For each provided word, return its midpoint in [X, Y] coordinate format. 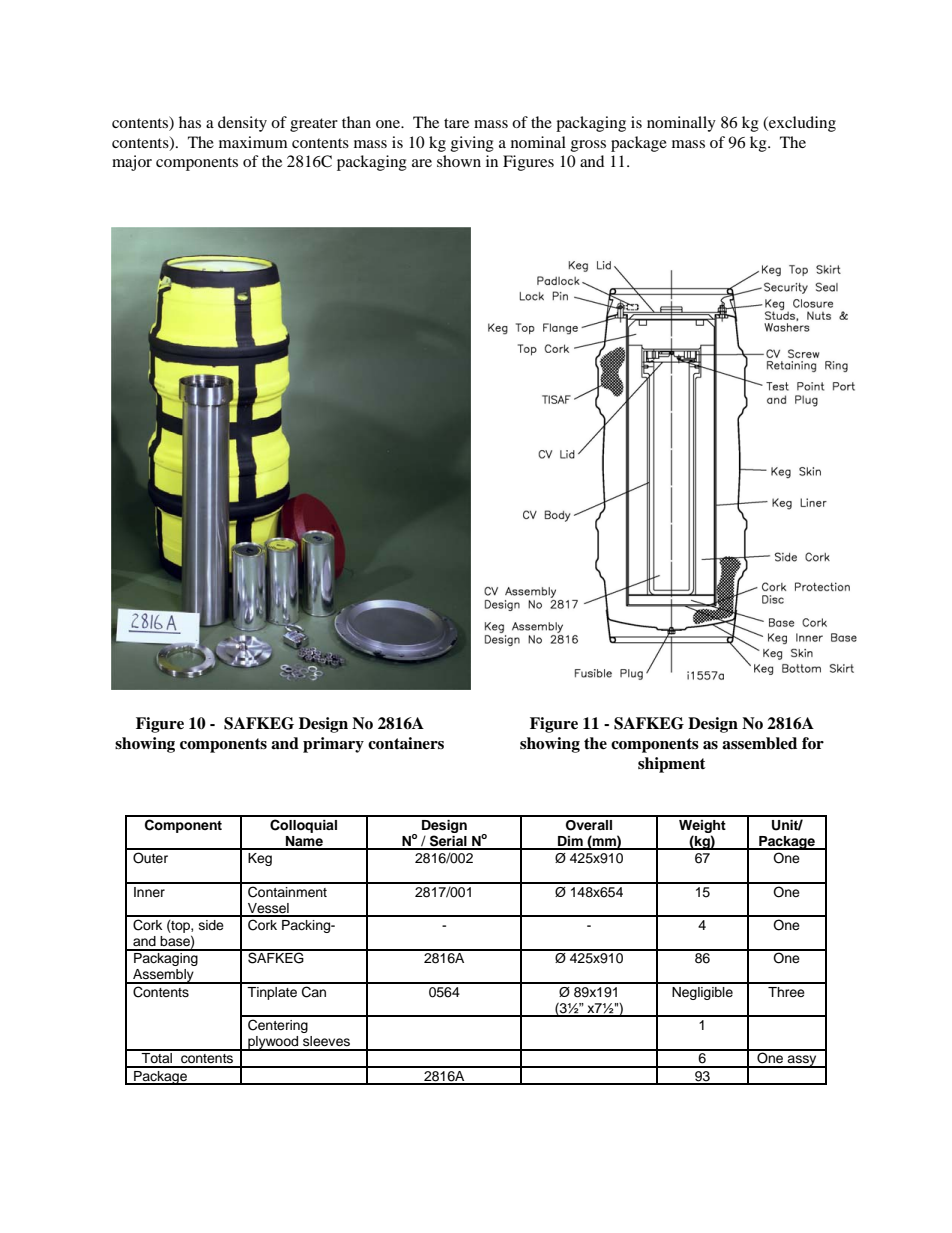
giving [472, 144]
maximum [253, 142]
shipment [672, 765]
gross [588, 146]
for [813, 743]
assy [802, 1061]
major [132, 163]
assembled [759, 743]
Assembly [163, 976]
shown [459, 161]
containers [406, 743]
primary [333, 745]
